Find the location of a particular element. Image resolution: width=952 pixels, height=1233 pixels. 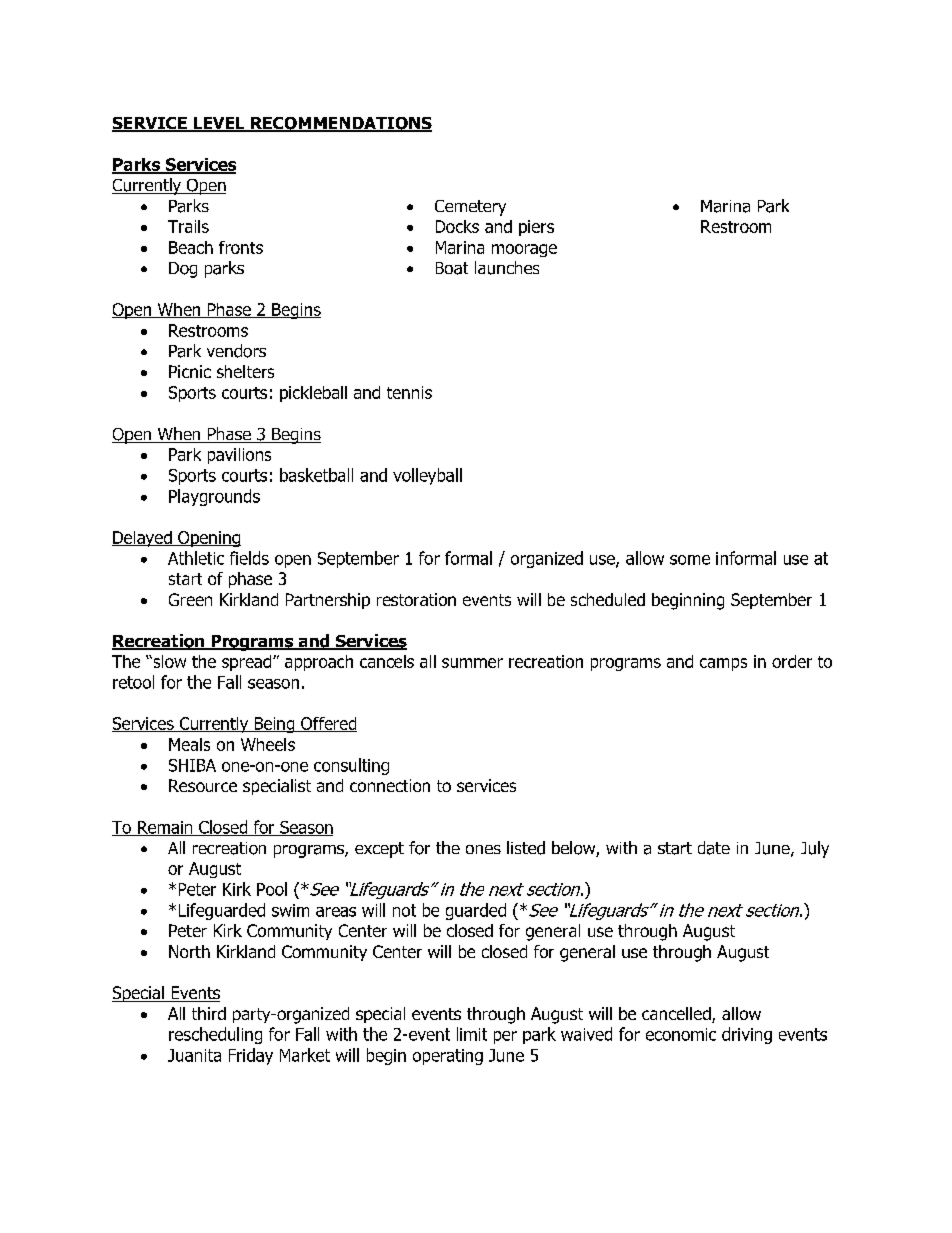

pavilions is located at coordinates (239, 456).
